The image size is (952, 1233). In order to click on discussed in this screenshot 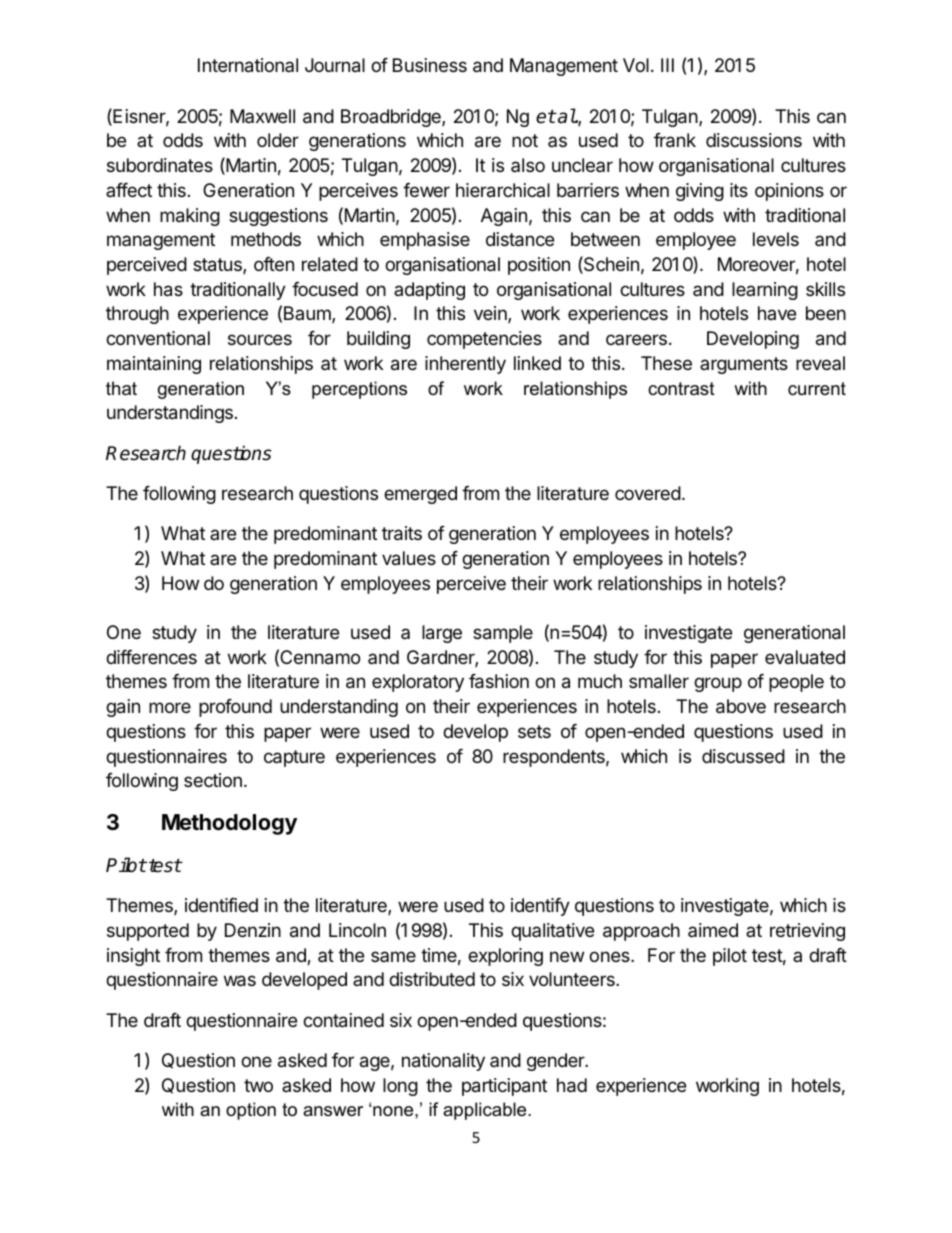, I will do `click(743, 756)`.
